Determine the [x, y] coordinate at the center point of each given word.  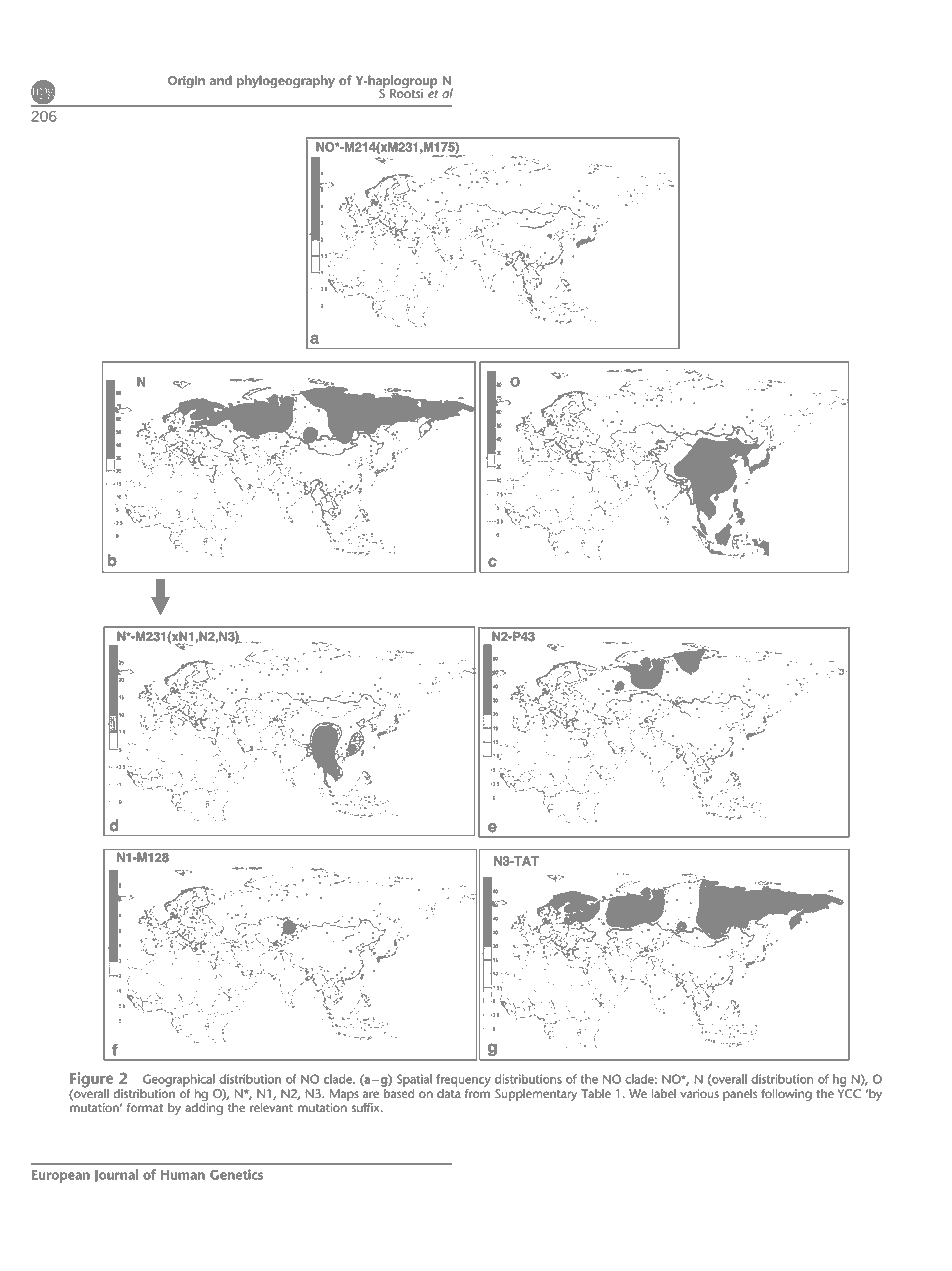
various [699, 1094]
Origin [186, 82]
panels [740, 1095]
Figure [92, 1081]
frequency [463, 1080]
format [145, 1107]
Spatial [414, 1080]
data [449, 1092]
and [221, 80]
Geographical [179, 1080]
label [664, 1093]
